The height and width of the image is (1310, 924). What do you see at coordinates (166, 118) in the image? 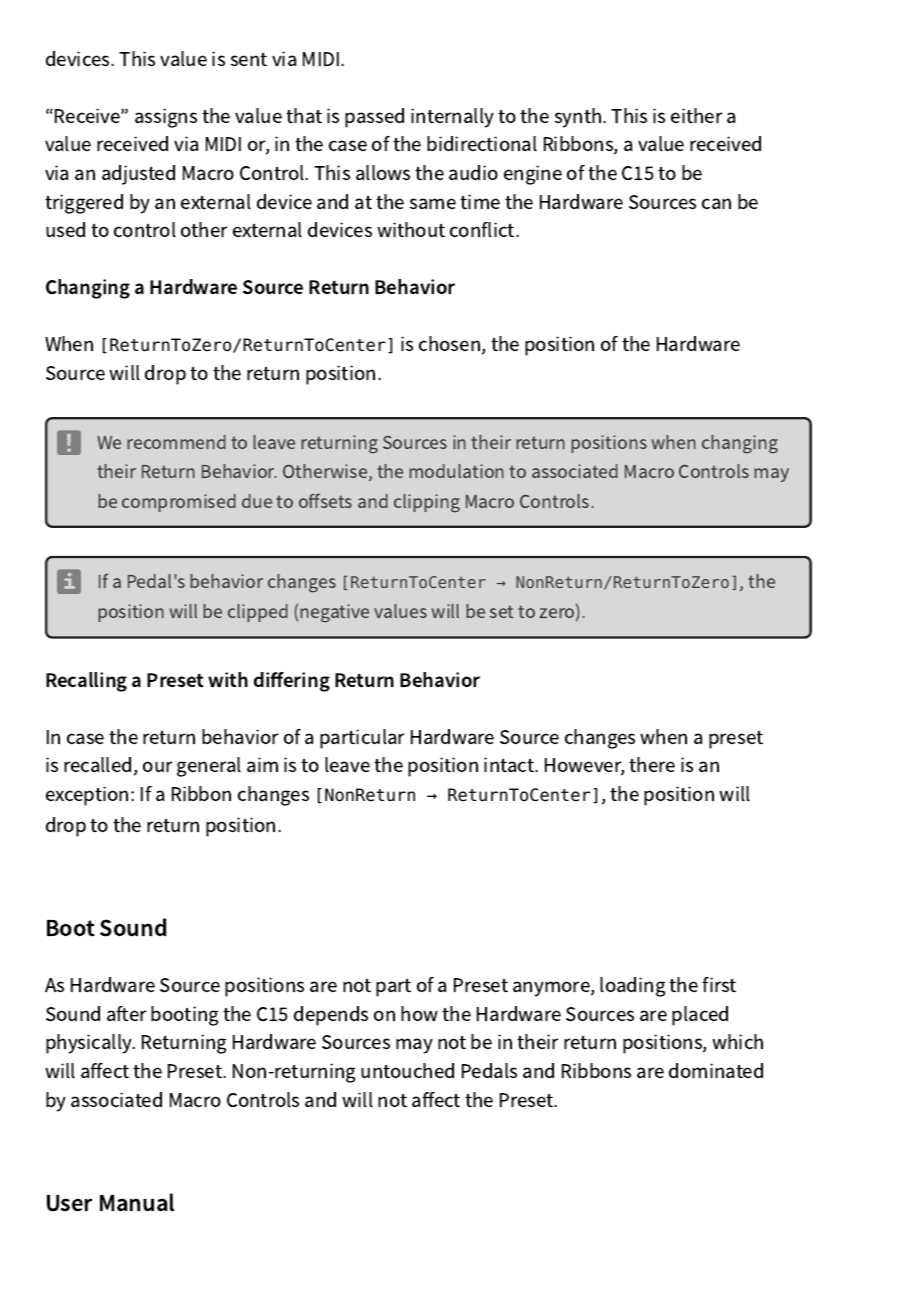
I see `assigns` at bounding box center [166, 118].
